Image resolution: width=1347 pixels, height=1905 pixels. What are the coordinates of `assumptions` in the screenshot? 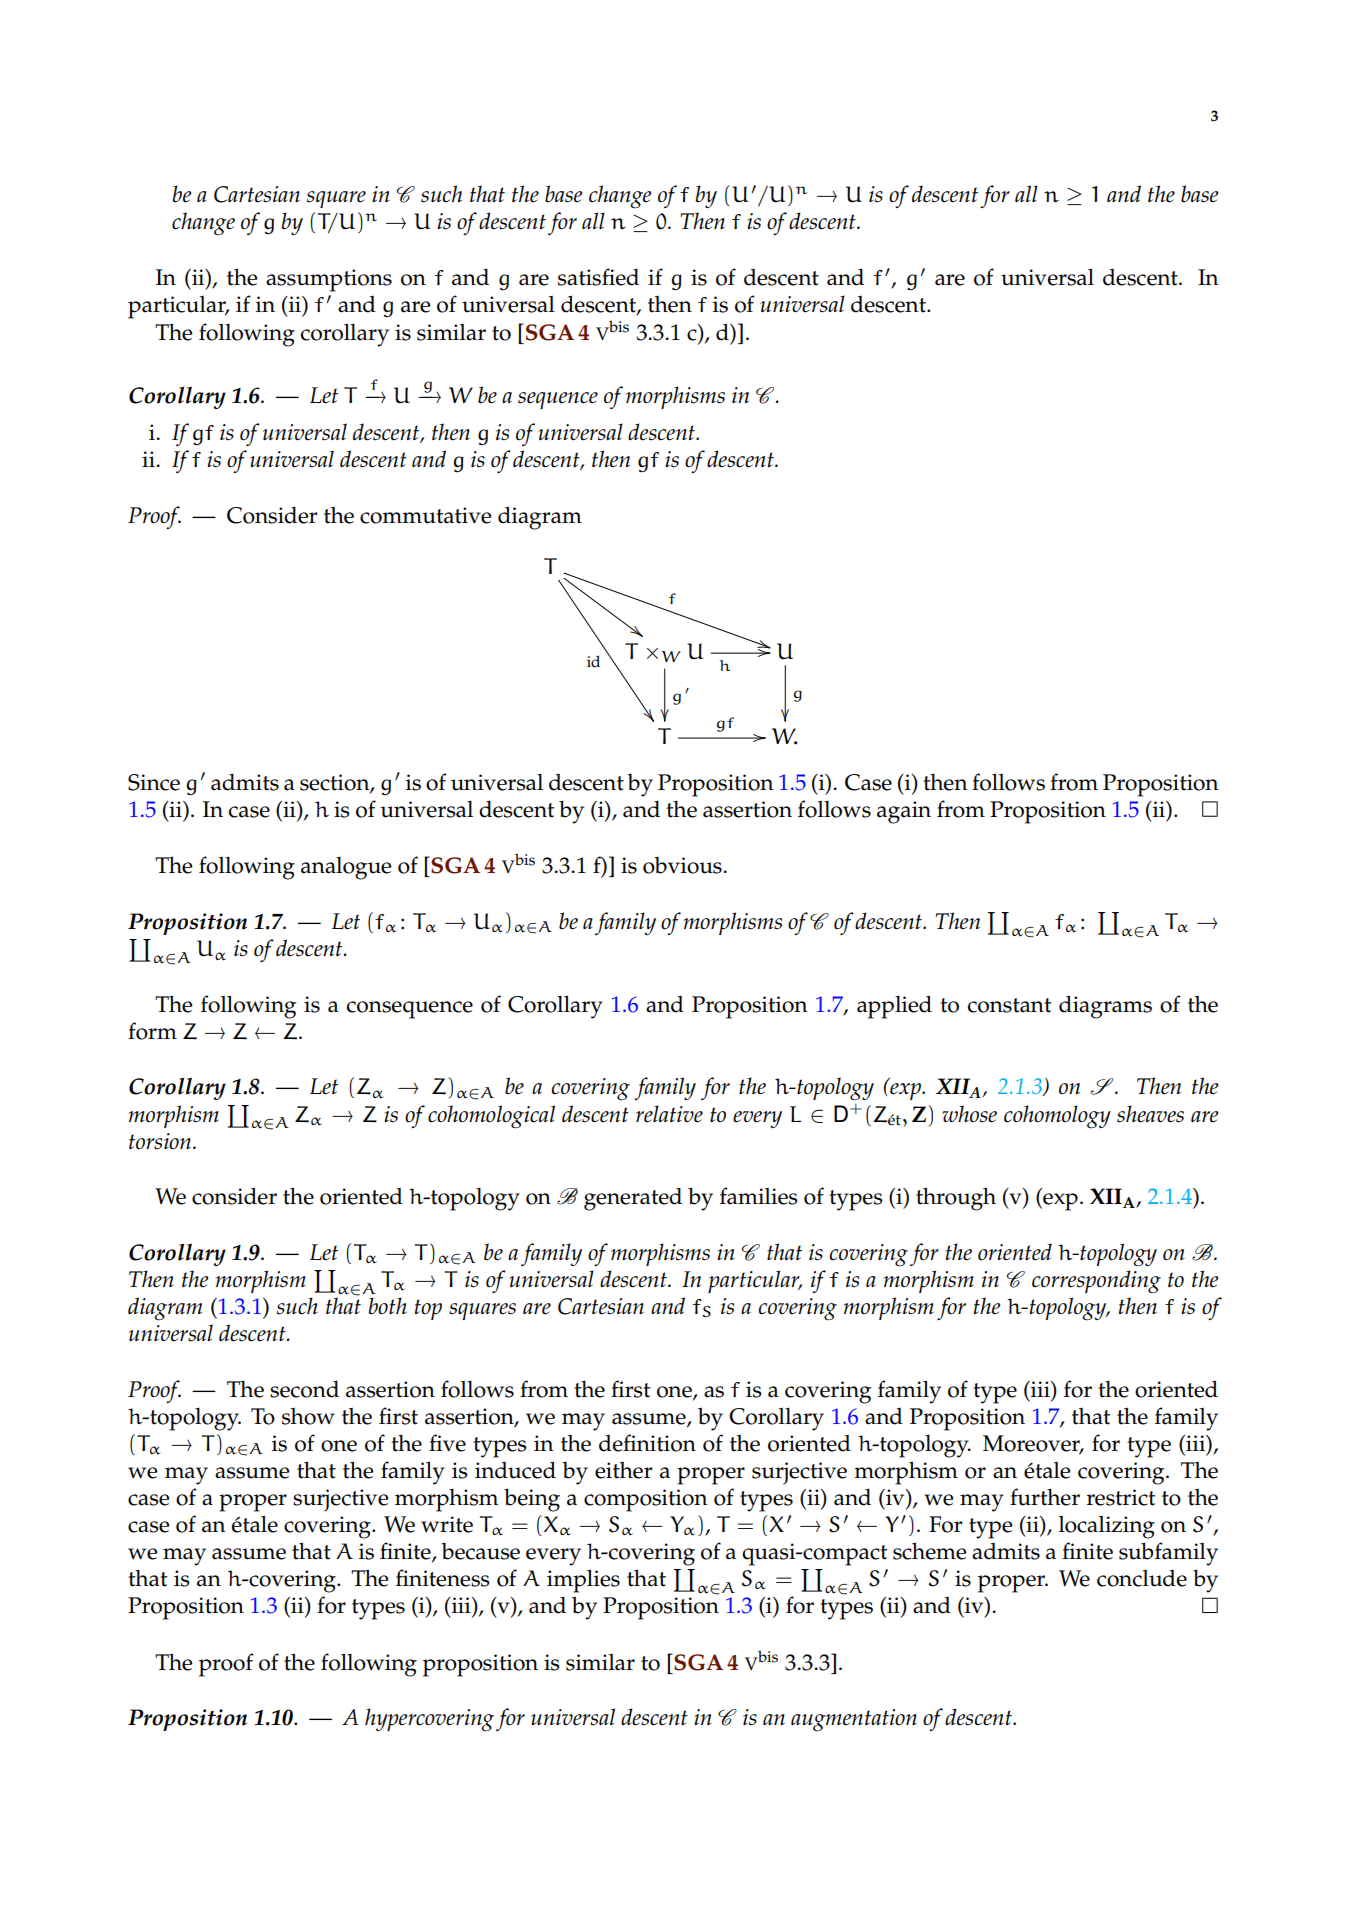 It's located at (329, 280).
